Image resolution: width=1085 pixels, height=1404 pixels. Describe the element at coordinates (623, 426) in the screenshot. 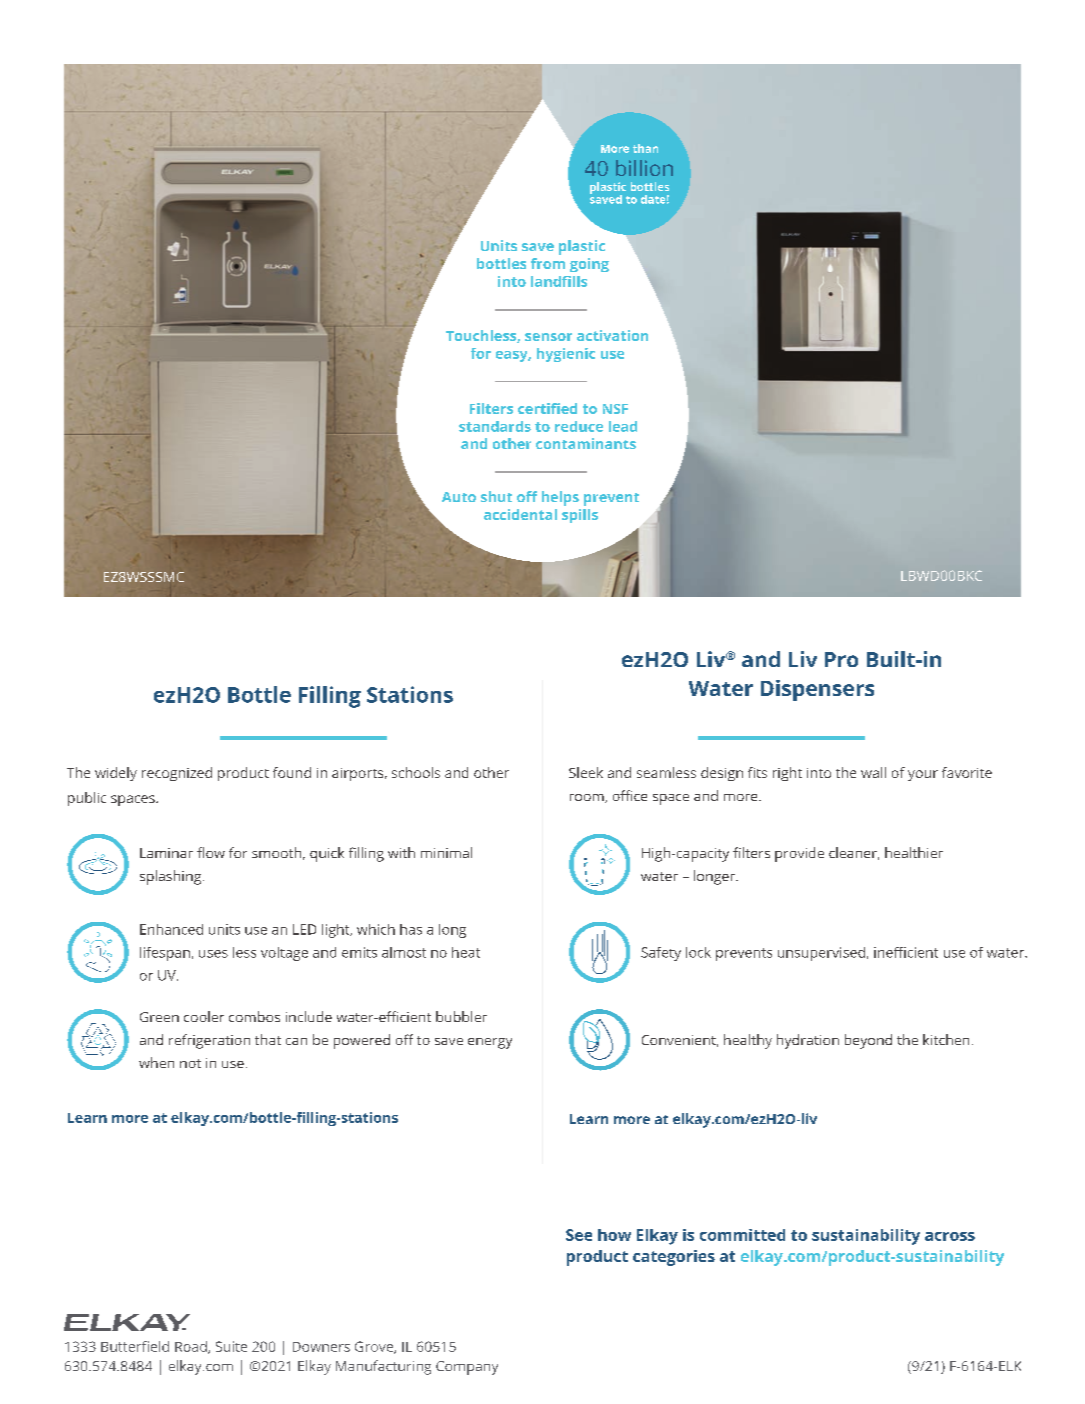

I see `lead` at that location.
